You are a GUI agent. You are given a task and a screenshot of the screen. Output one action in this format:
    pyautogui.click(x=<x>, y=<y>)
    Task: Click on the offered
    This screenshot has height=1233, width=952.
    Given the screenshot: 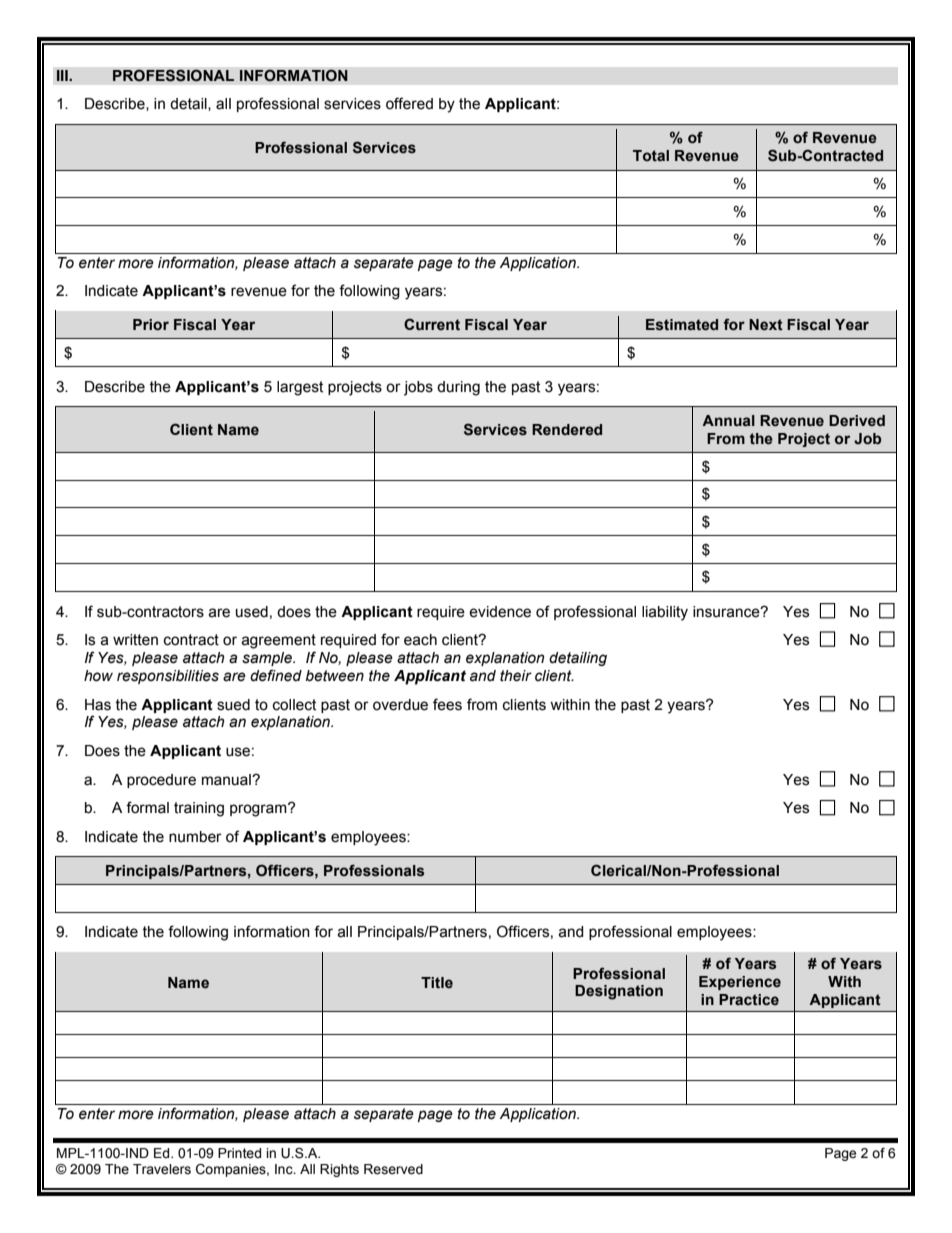 What is the action you would take?
    pyautogui.click(x=409, y=103)
